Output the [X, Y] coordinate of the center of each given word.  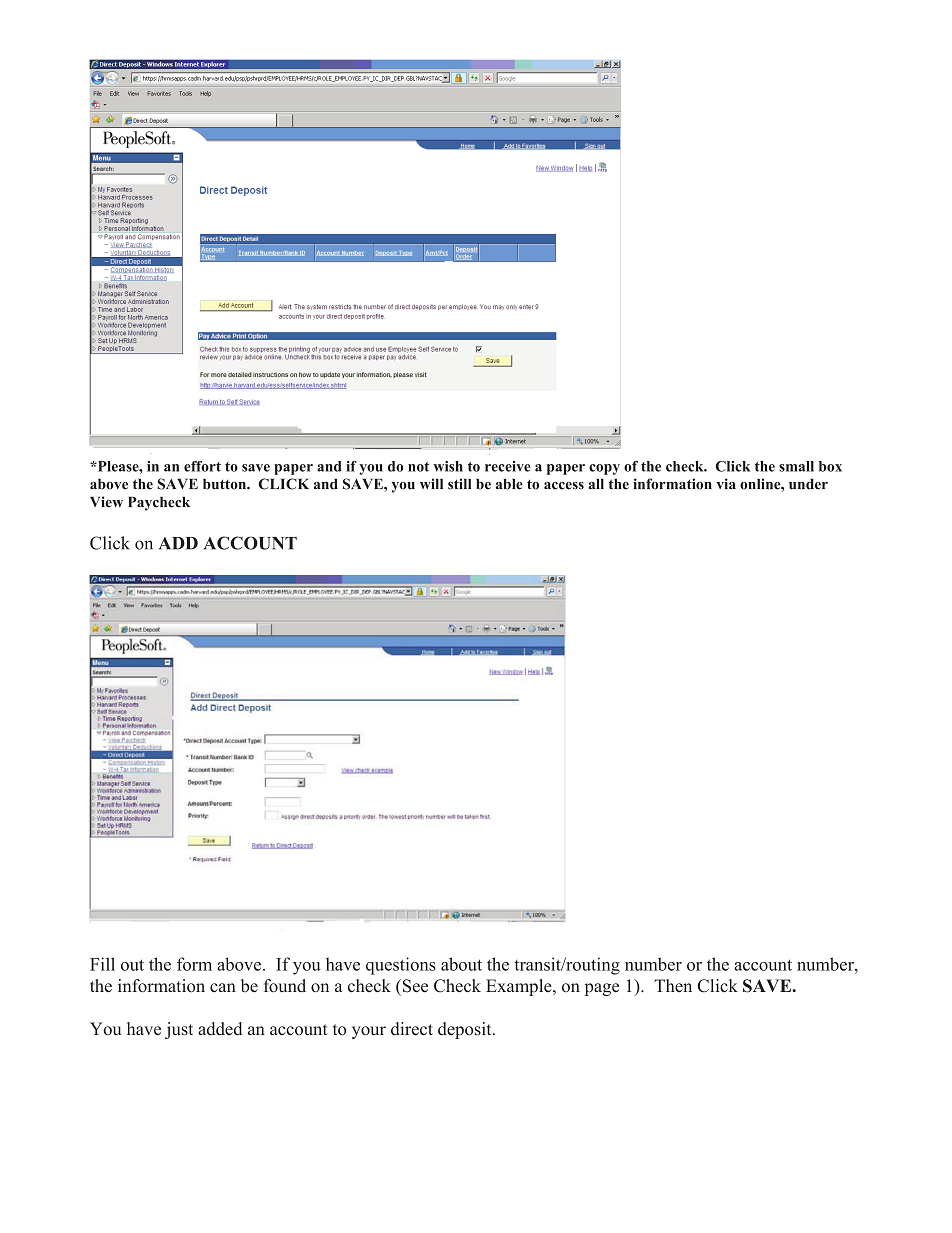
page [602, 989]
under [808, 484]
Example [520, 987]
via [726, 483]
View [106, 502]
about [461, 964]
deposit [466, 1030]
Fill [102, 964]
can [223, 987]
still [459, 484]
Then [673, 986]
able [509, 484]
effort [202, 466]
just [179, 1030]
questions [401, 966]
